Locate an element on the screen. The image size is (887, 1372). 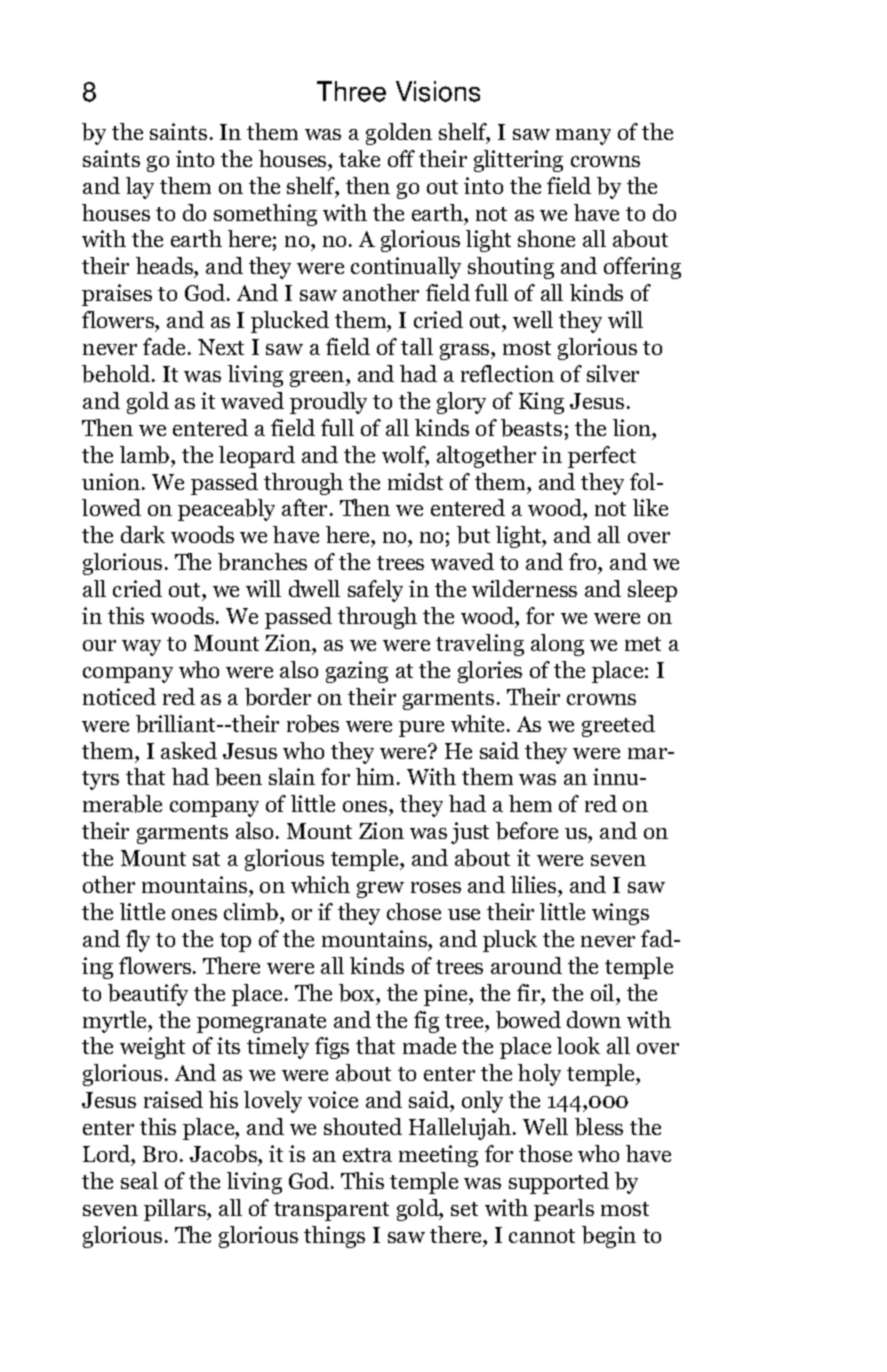
gazing is located at coordinates (357, 672).
